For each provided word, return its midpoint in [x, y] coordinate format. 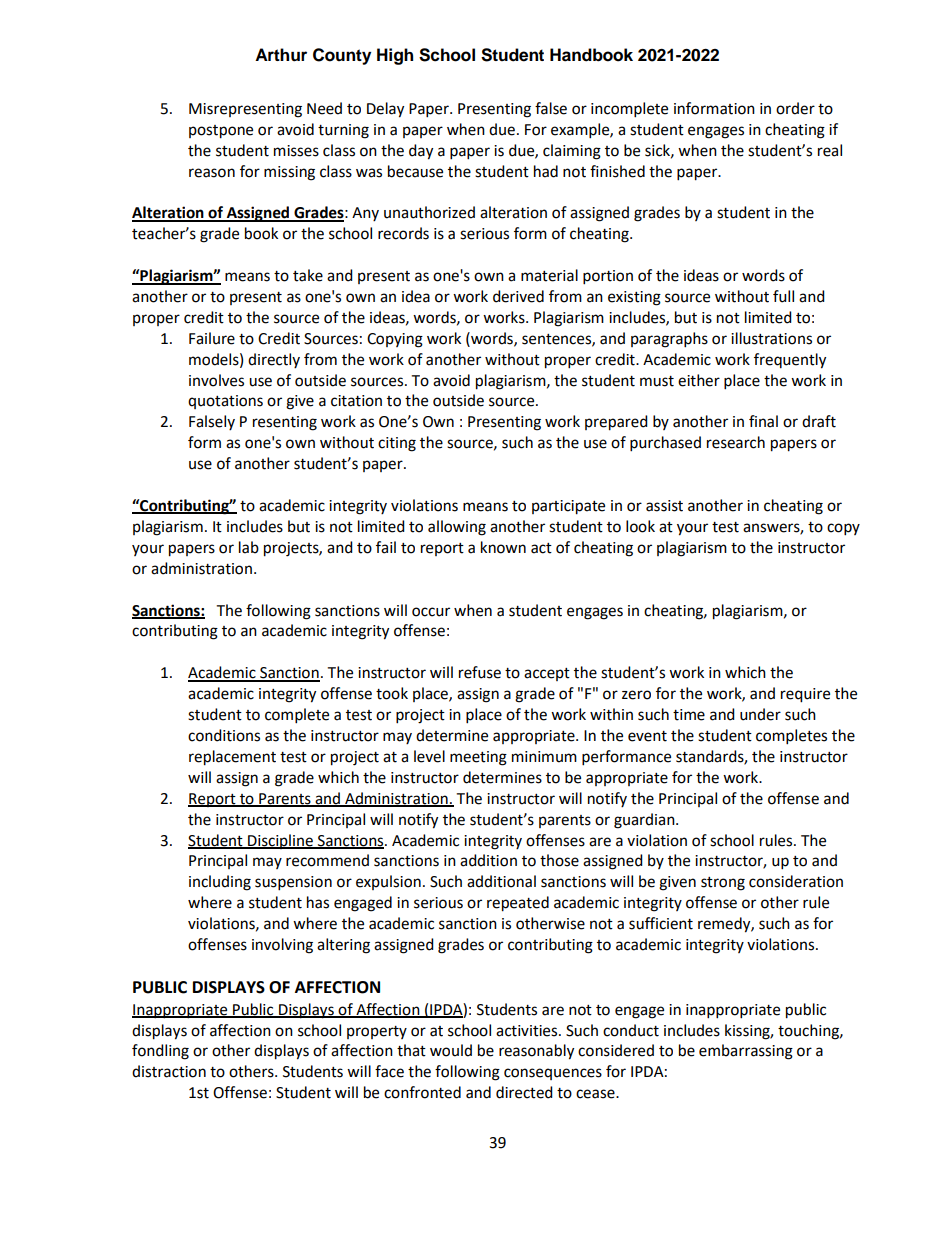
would [451, 1050]
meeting [478, 758]
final [763, 421]
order [795, 108]
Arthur [281, 55]
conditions [224, 735]
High [395, 56]
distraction [169, 1071]
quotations [225, 402]
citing [397, 444]
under [760, 714]
